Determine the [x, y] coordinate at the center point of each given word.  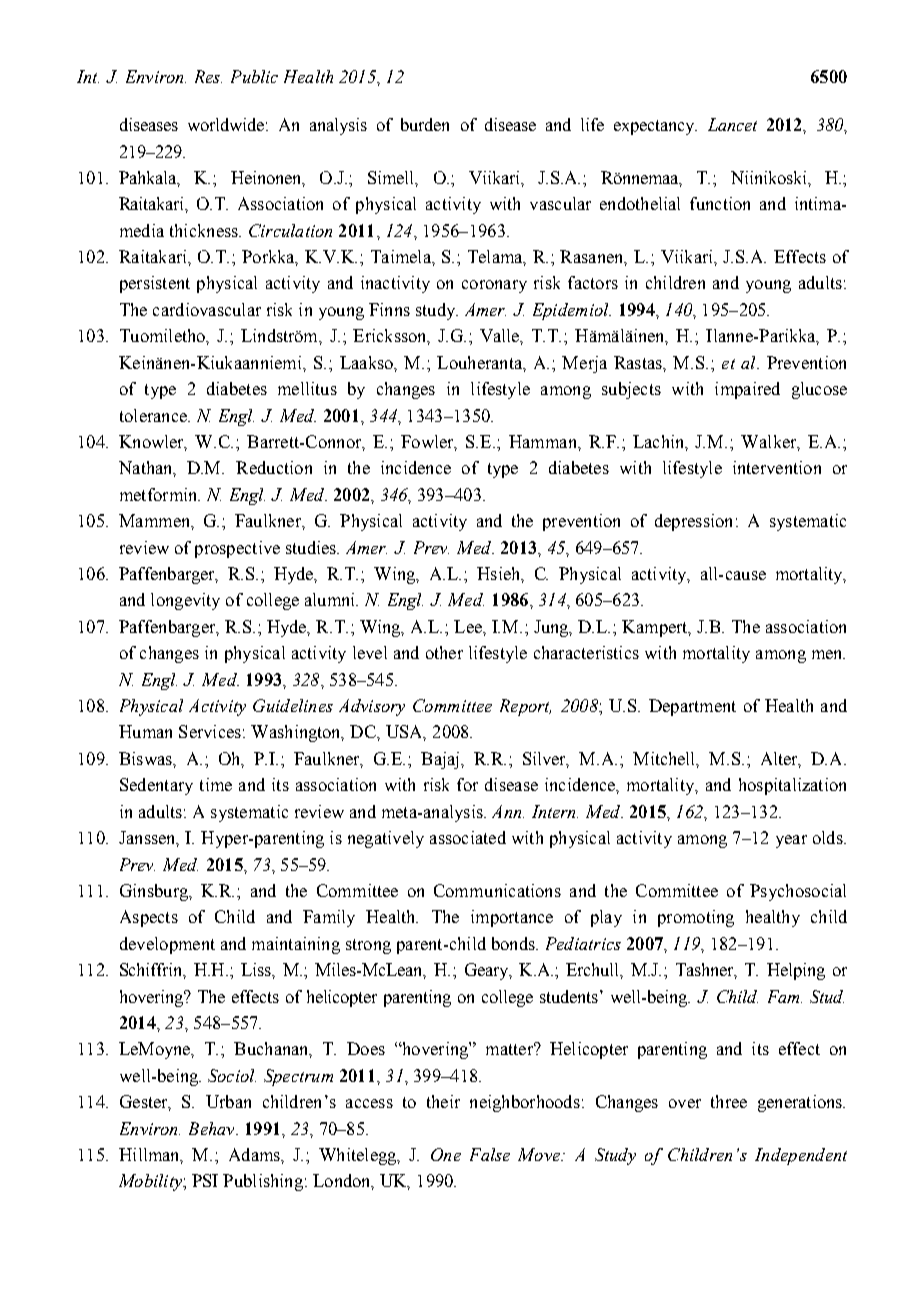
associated [468, 837]
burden [425, 124]
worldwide [226, 124]
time [216, 784]
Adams [255, 1154]
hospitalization [792, 786]
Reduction [274, 467]
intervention [777, 467]
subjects [631, 390]
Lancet [732, 124]
